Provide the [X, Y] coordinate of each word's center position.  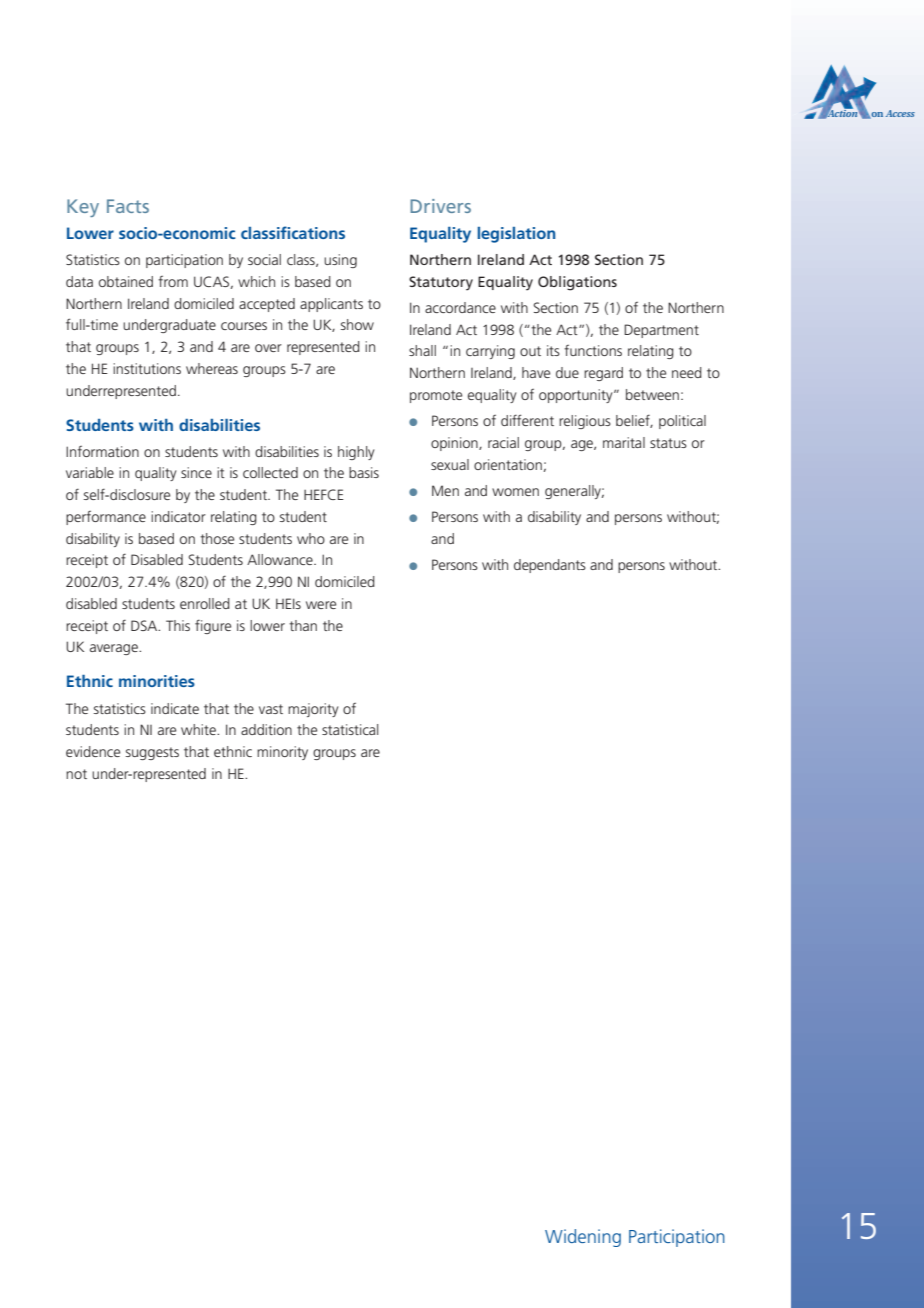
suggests [152, 753]
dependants [550, 566]
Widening [583, 1238]
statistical [350, 729]
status [668, 443]
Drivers [440, 206]
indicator [178, 516]
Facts [128, 206]
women [515, 492]
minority [282, 753]
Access [900, 113]
